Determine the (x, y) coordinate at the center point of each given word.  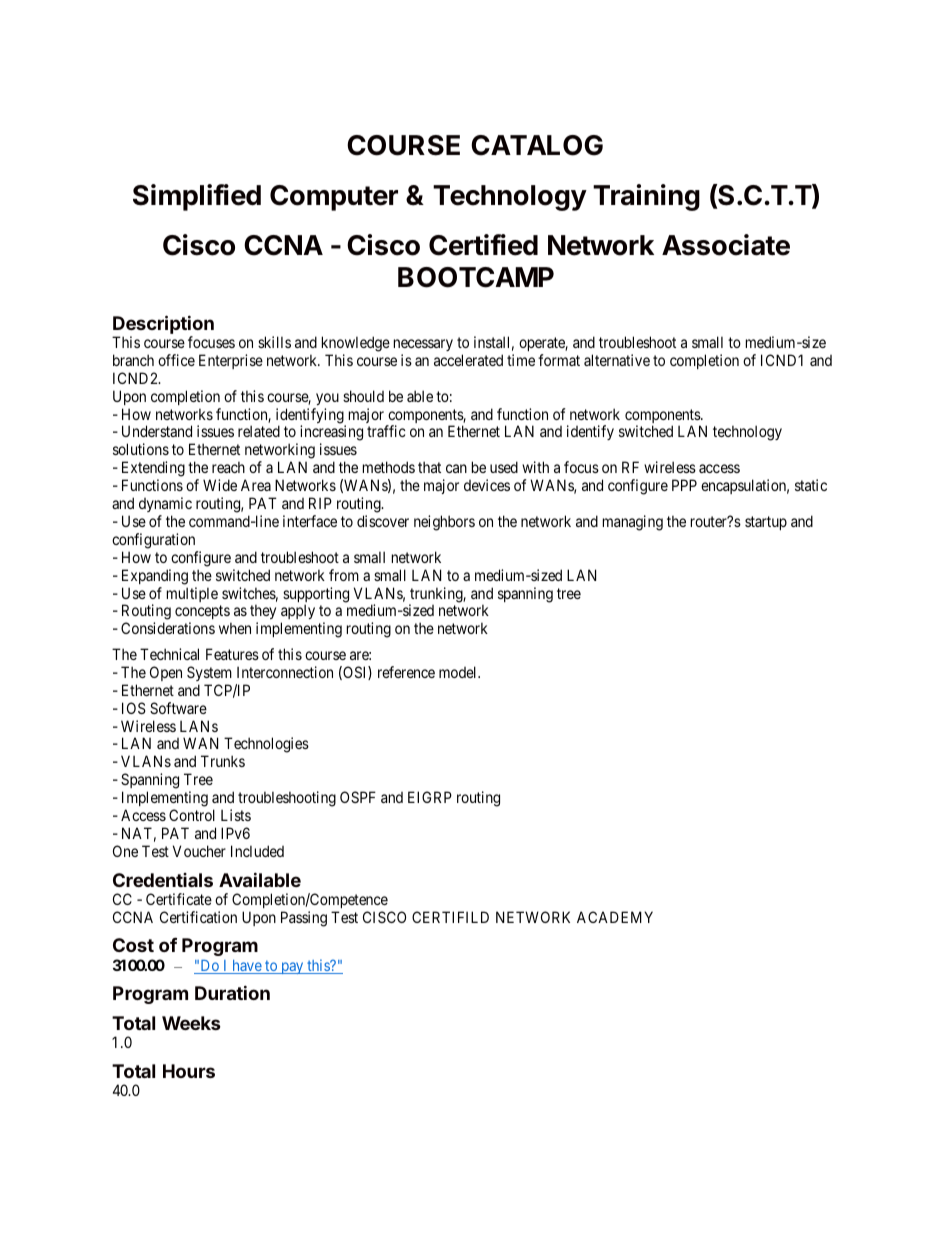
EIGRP (430, 797)
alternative (617, 360)
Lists (236, 815)
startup (766, 523)
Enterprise (231, 361)
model (459, 672)
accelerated (468, 360)
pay (292, 968)
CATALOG (537, 145)
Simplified (197, 197)
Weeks (191, 1023)
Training (646, 197)
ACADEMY (615, 917)
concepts (203, 614)
